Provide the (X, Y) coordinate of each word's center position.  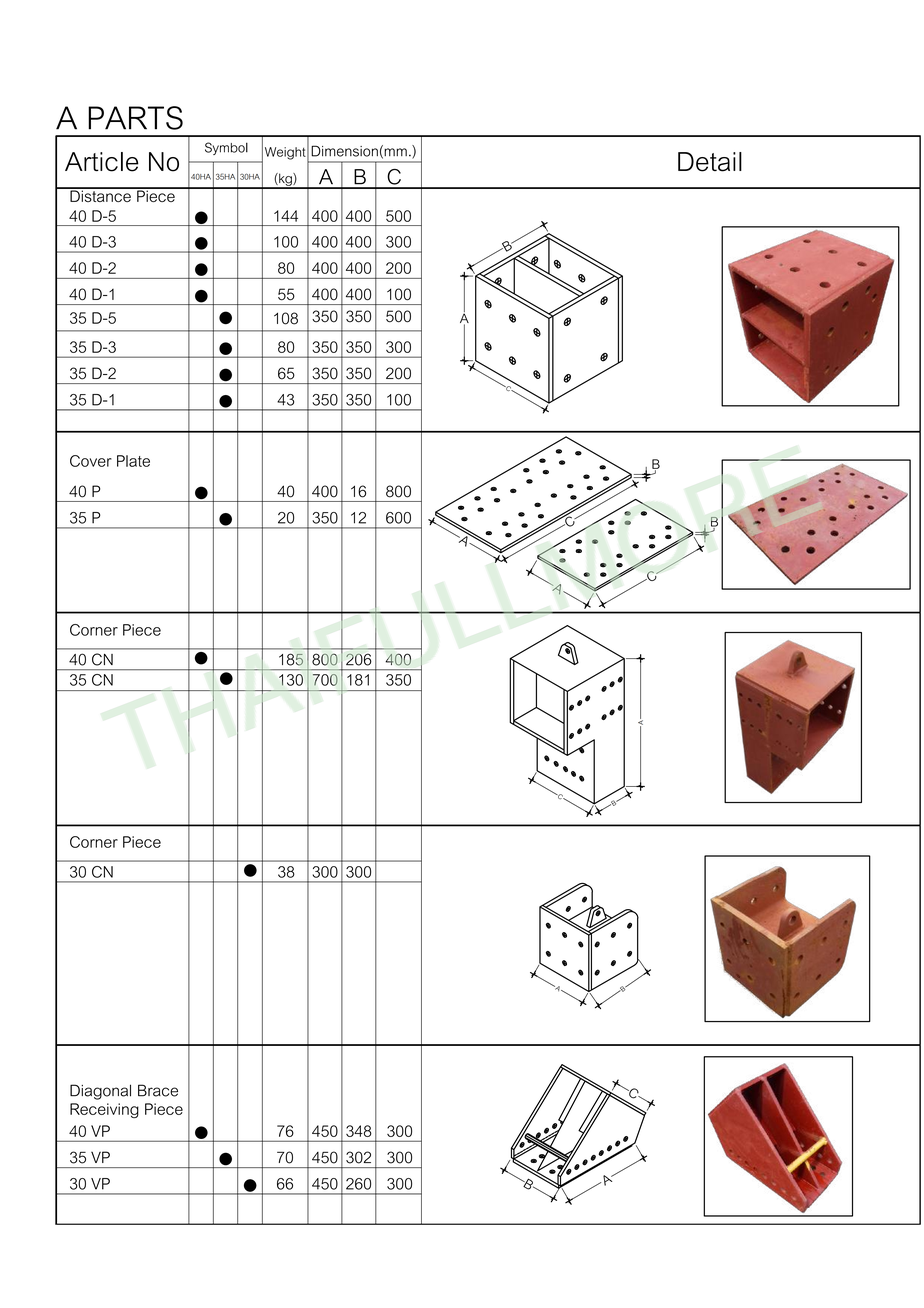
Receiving (104, 1110)
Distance (100, 195)
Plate (133, 461)
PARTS (135, 118)
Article (102, 162)
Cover (91, 461)
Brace (158, 1090)
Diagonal (100, 1092)
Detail (710, 162)
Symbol (226, 148)
